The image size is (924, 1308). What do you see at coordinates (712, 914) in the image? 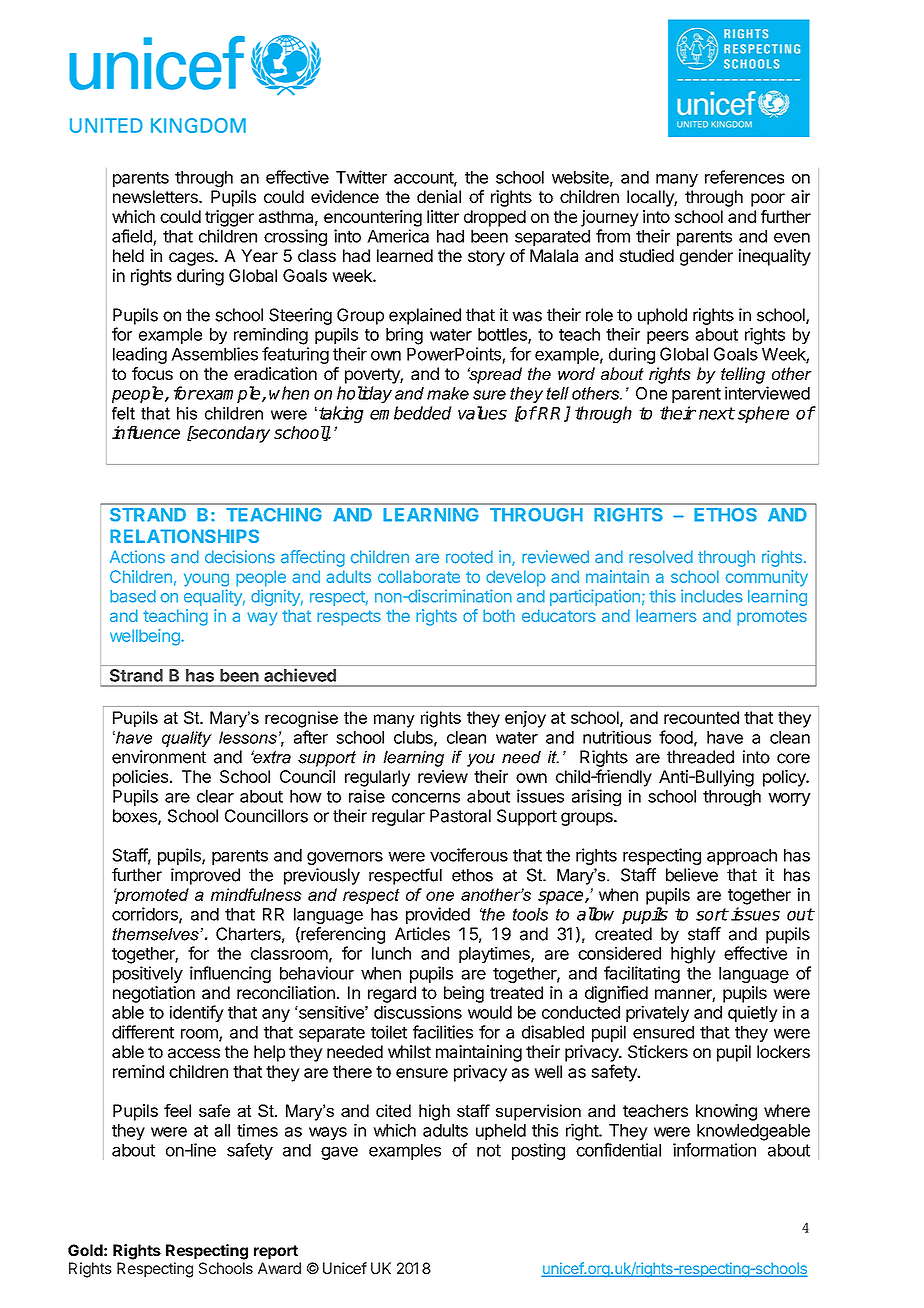
I see `sort` at bounding box center [712, 914].
